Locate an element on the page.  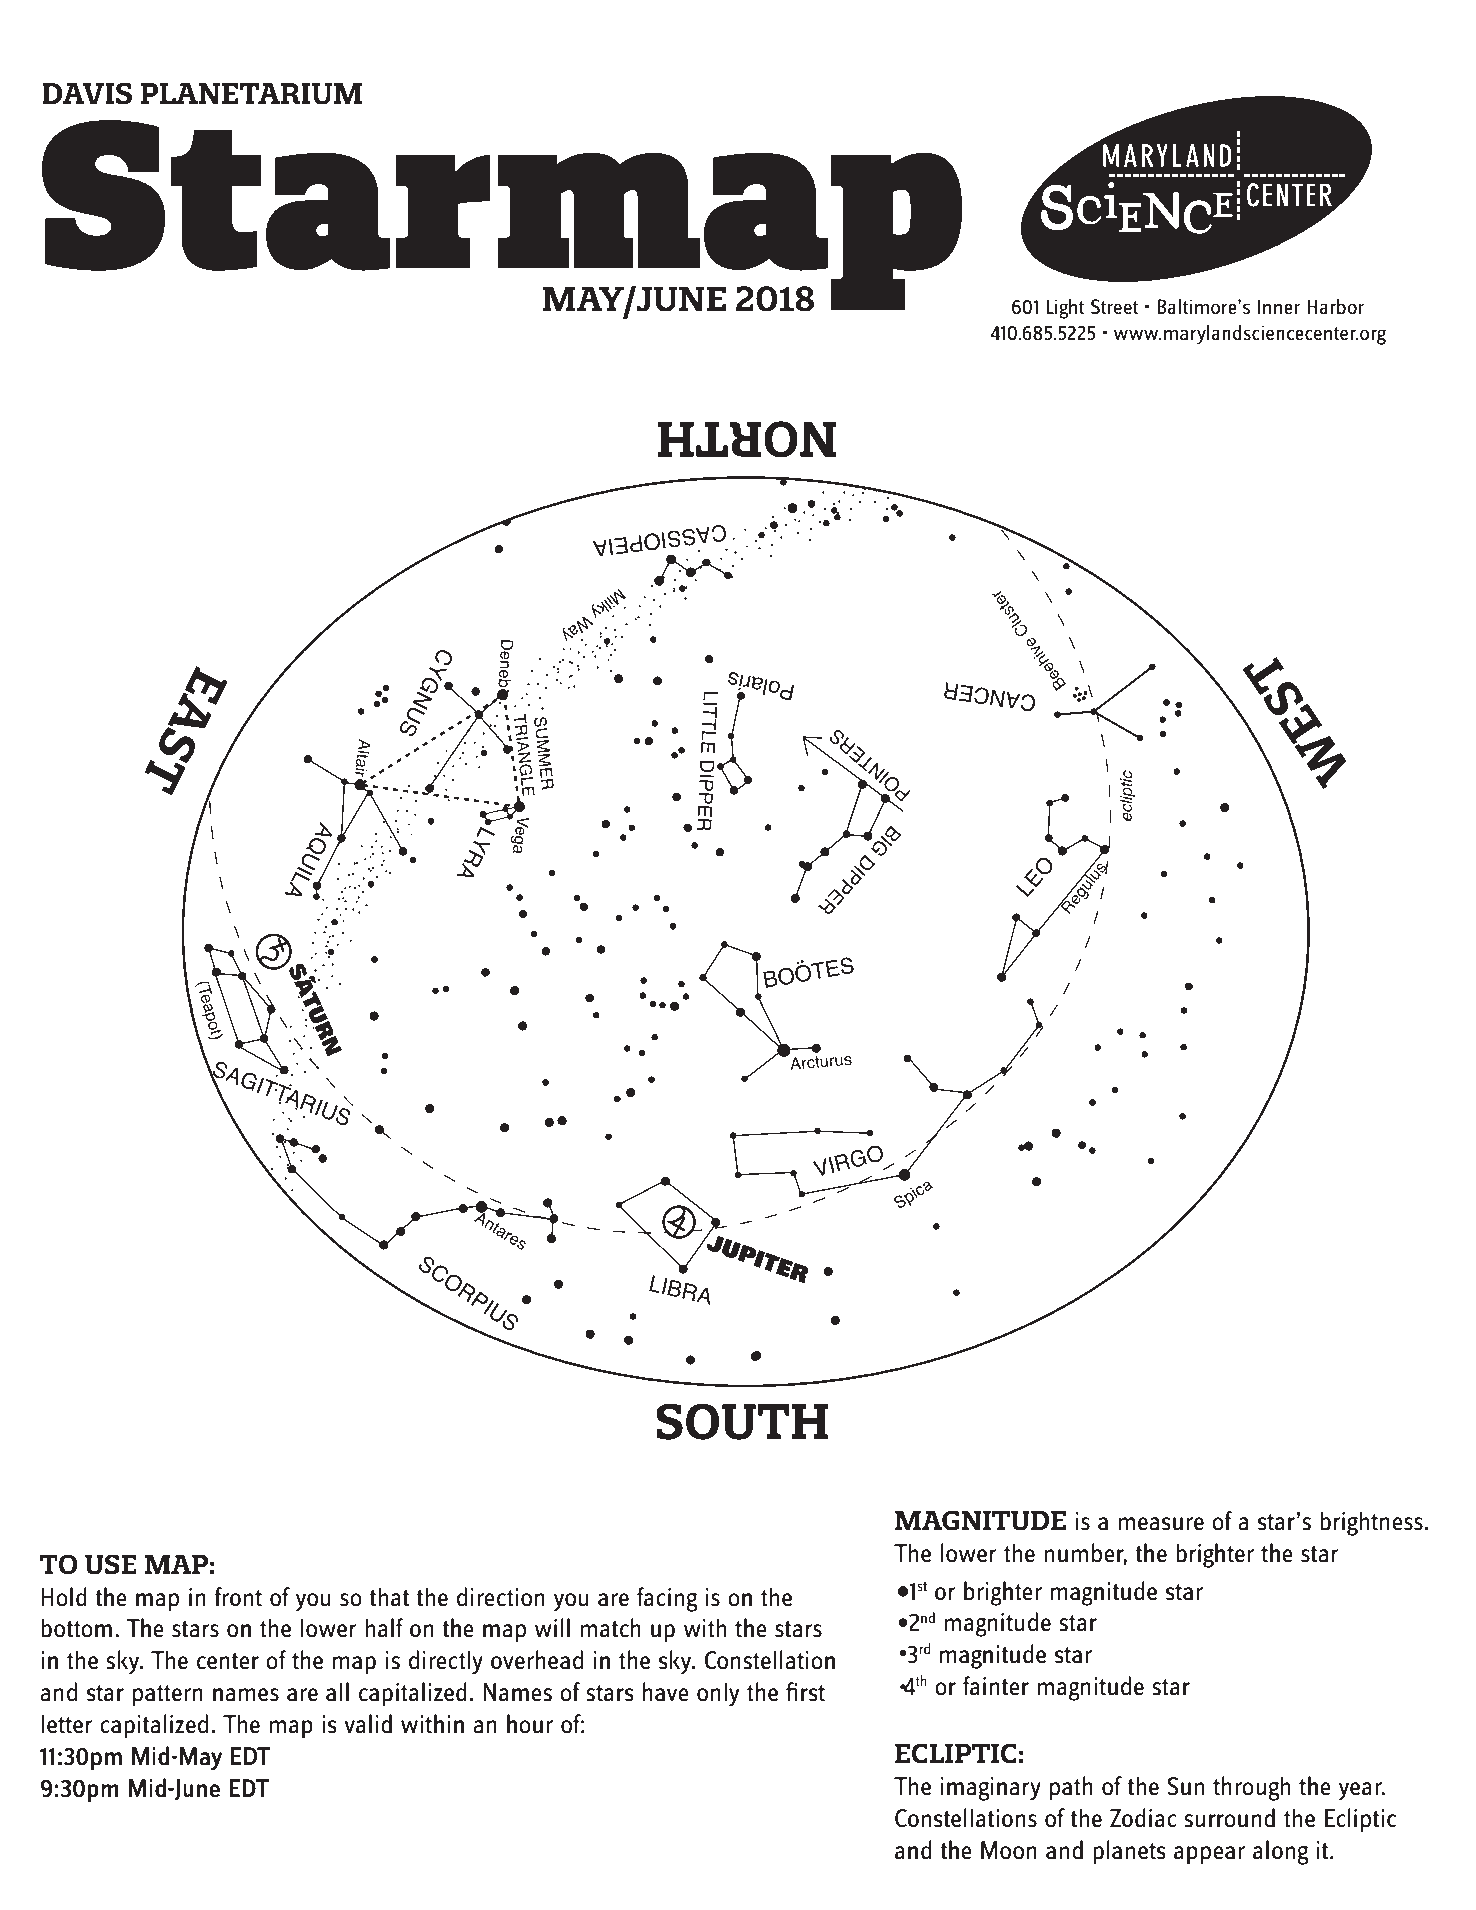
fainter is located at coordinates (996, 1686).
